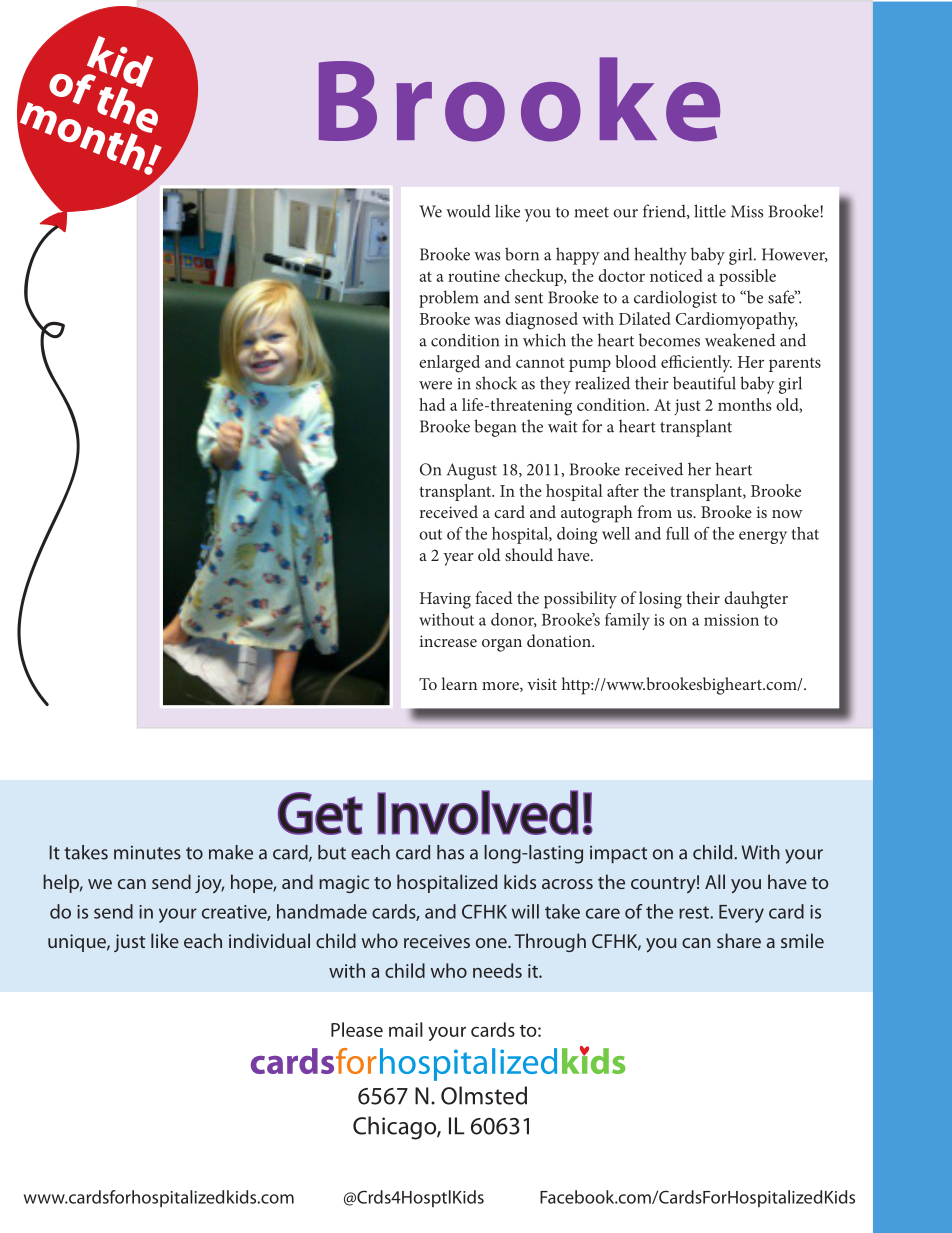  What do you see at coordinates (357, 1029) in the screenshot?
I see `Please` at bounding box center [357, 1029].
